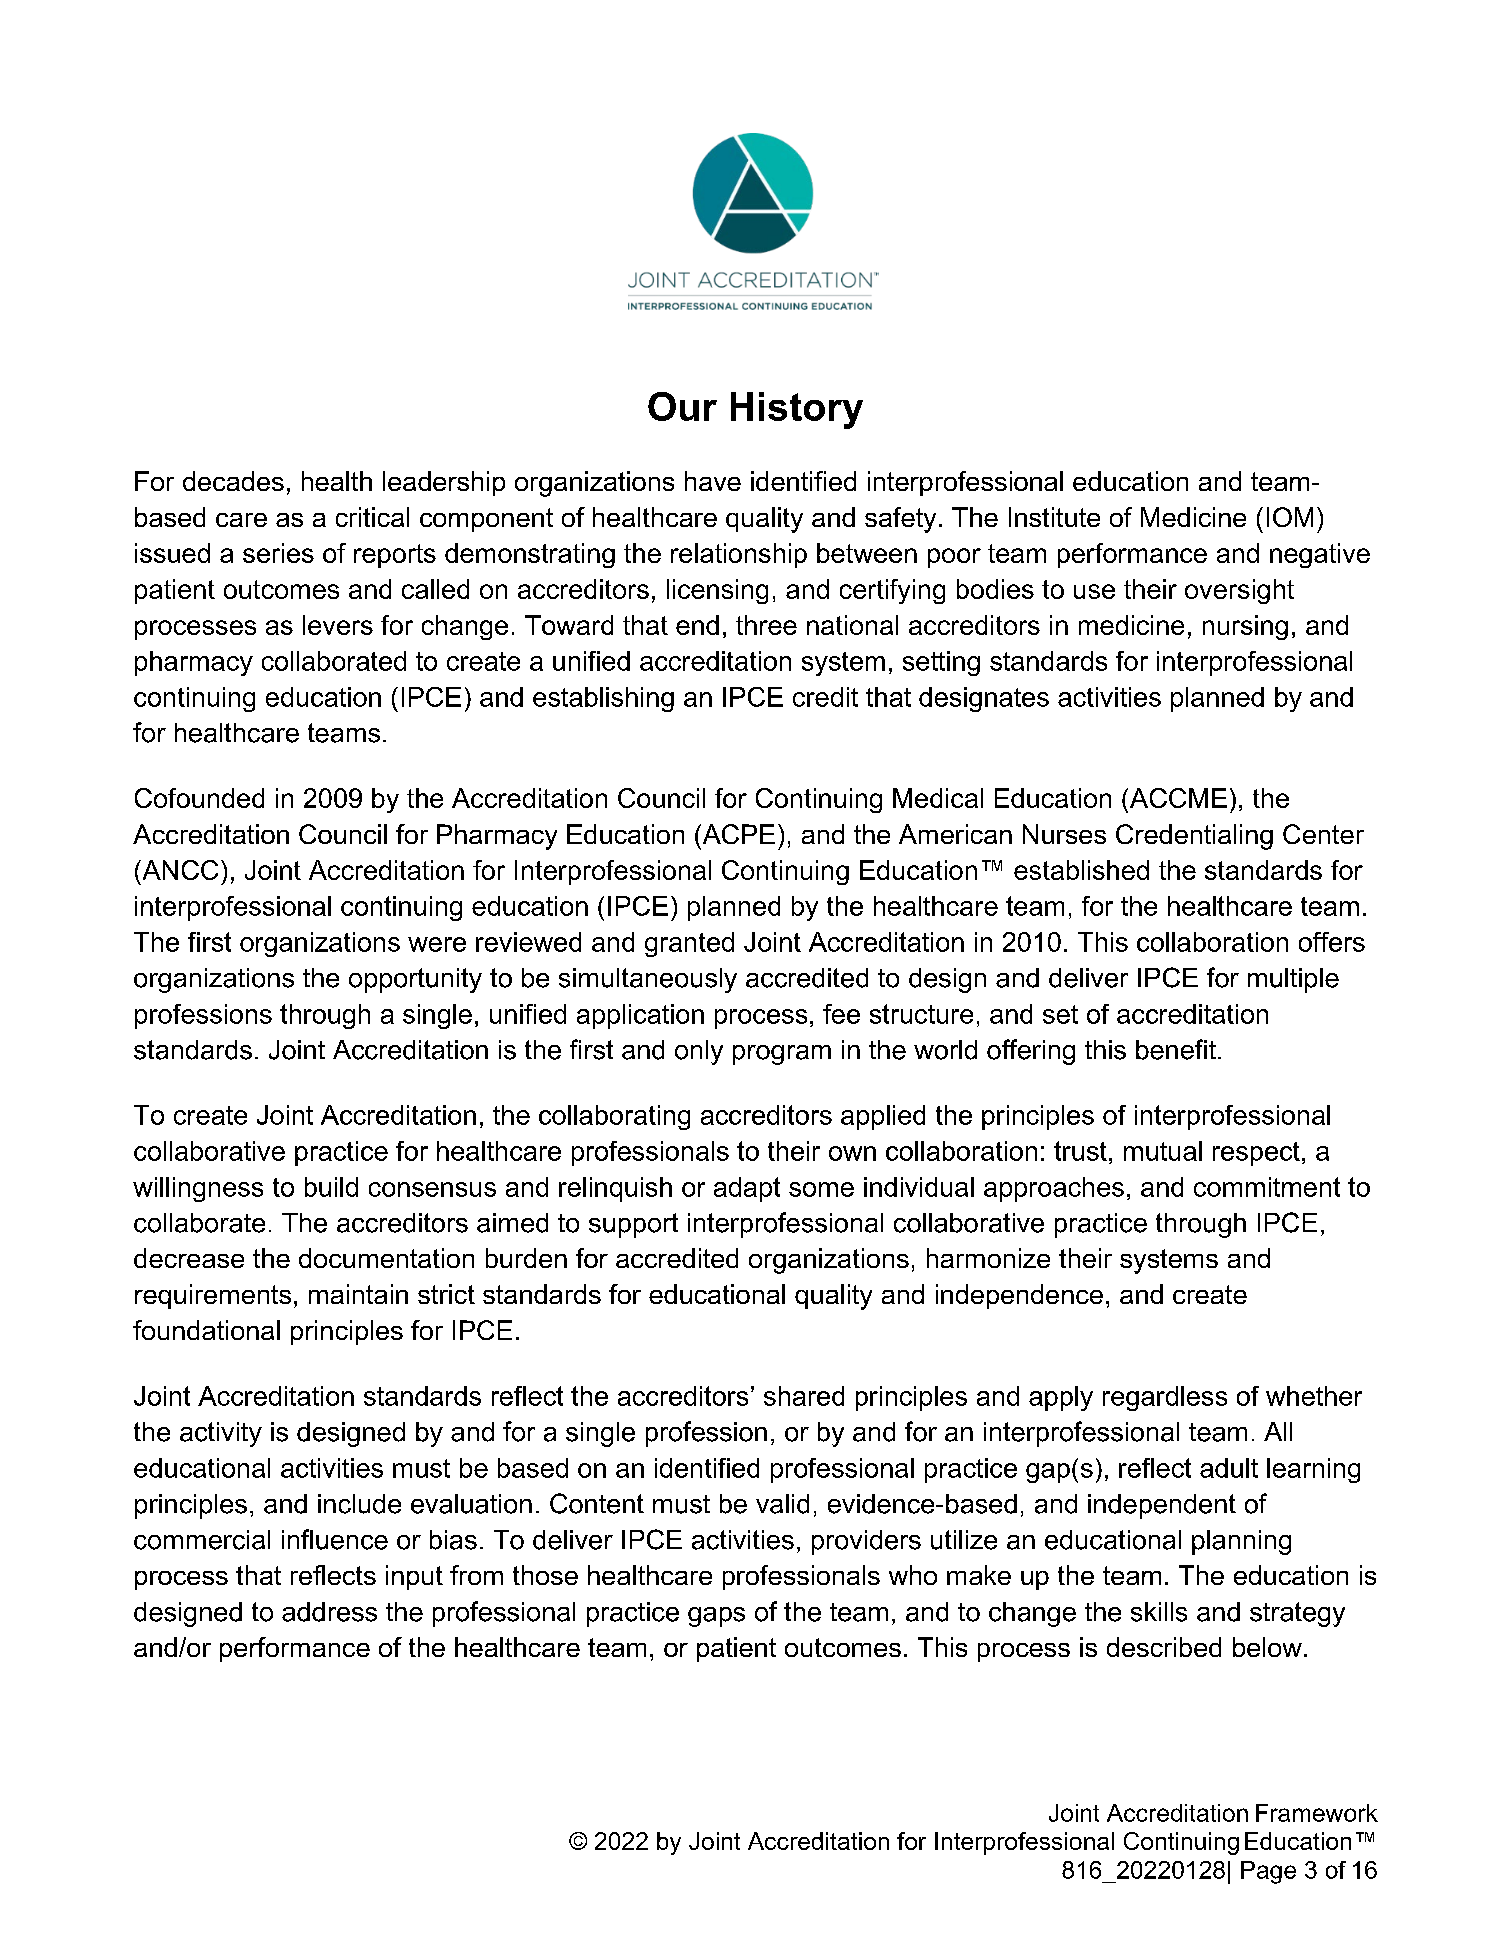 The width and height of the image is (1511, 1955). I want to click on were, so click(437, 944).
